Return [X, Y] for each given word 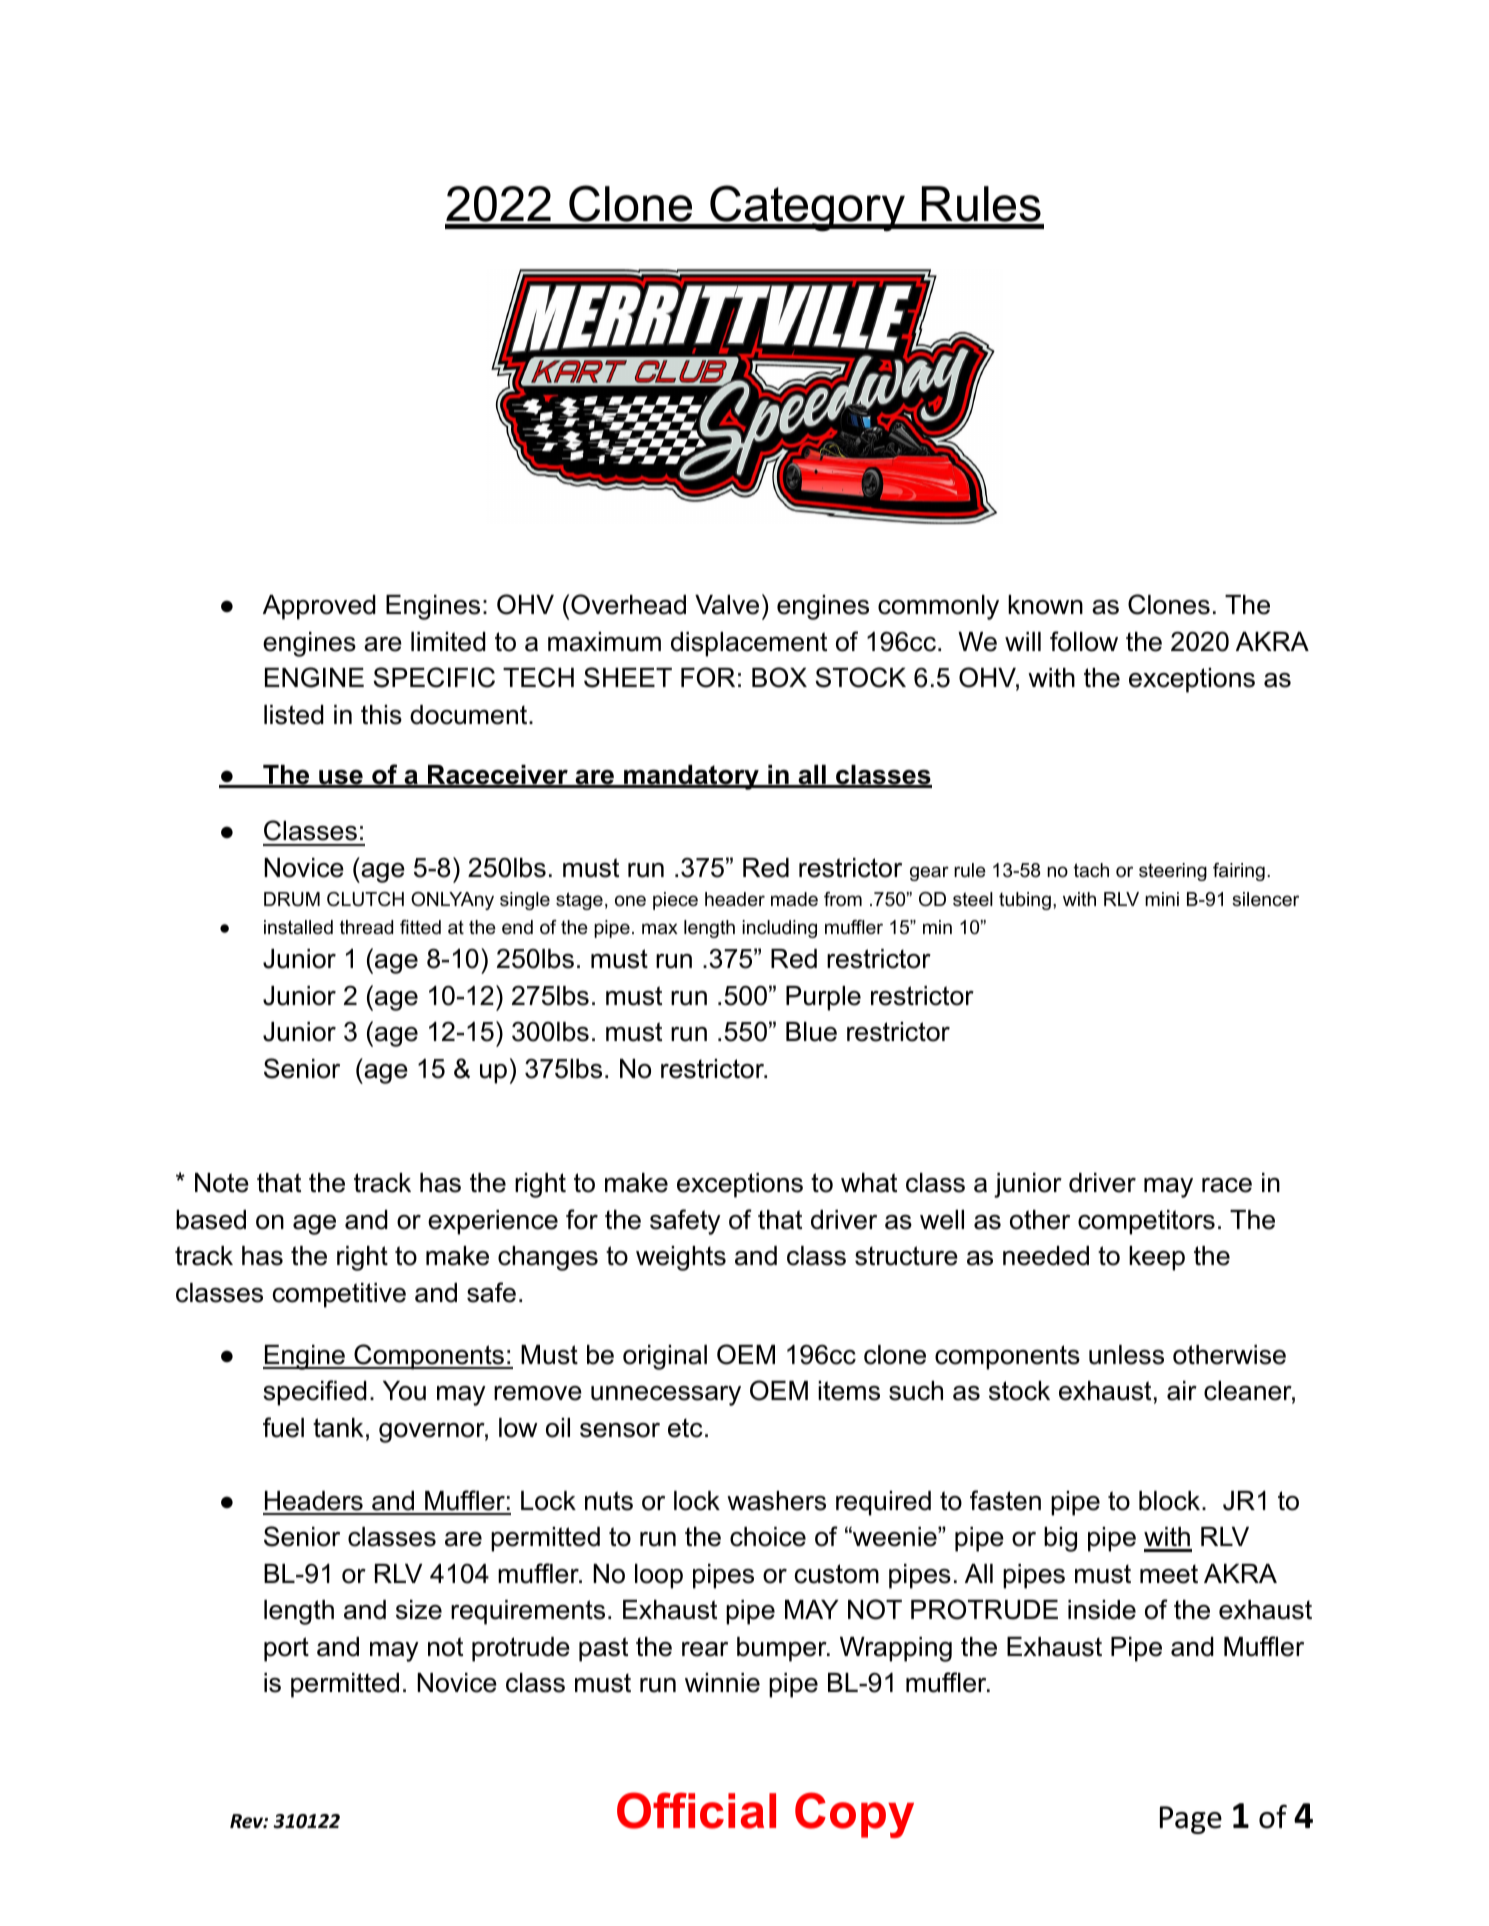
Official [696, 1810]
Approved [319, 607]
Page [1191, 1820]
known [1045, 605]
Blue [811, 1032]
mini [1162, 899]
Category [807, 208]
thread [366, 927]
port [286, 1649]
